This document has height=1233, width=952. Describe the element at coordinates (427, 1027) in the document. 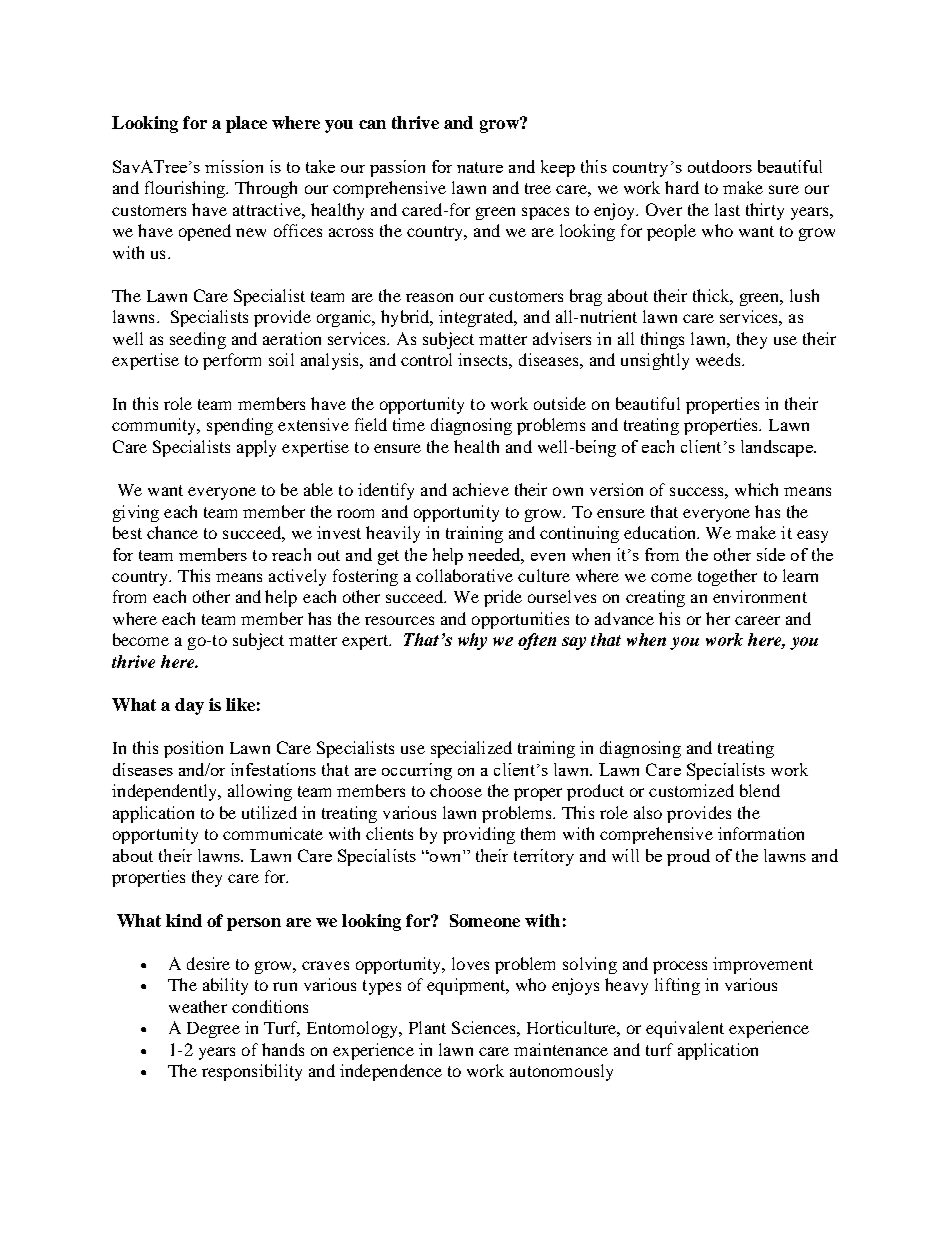

I see `Plant` at that location.
